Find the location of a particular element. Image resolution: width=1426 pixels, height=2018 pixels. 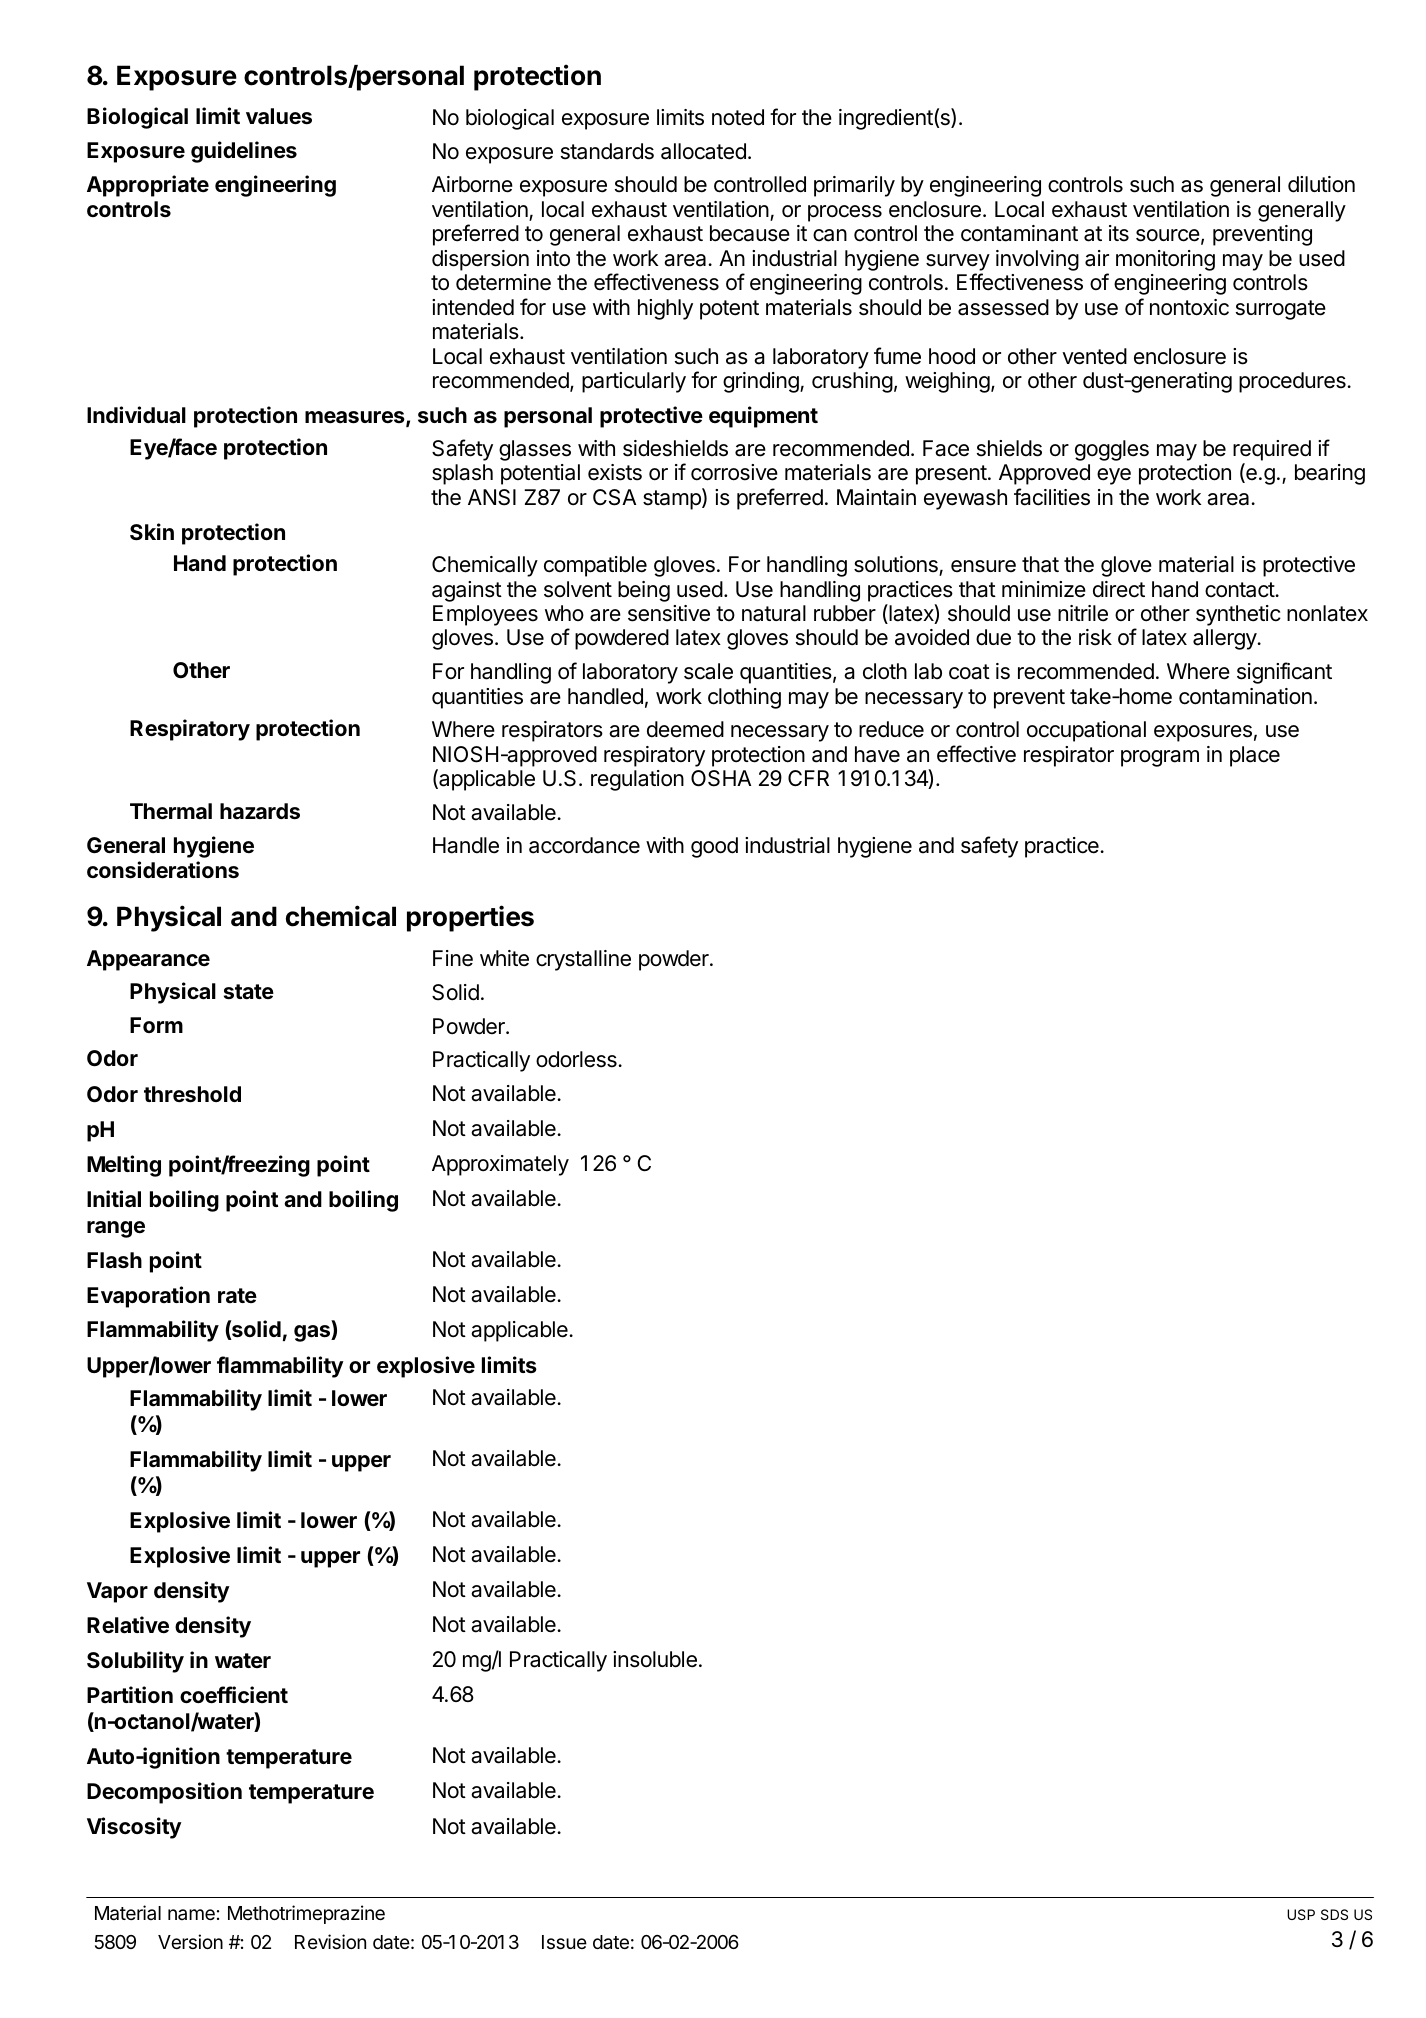

deemed is located at coordinates (685, 729).
